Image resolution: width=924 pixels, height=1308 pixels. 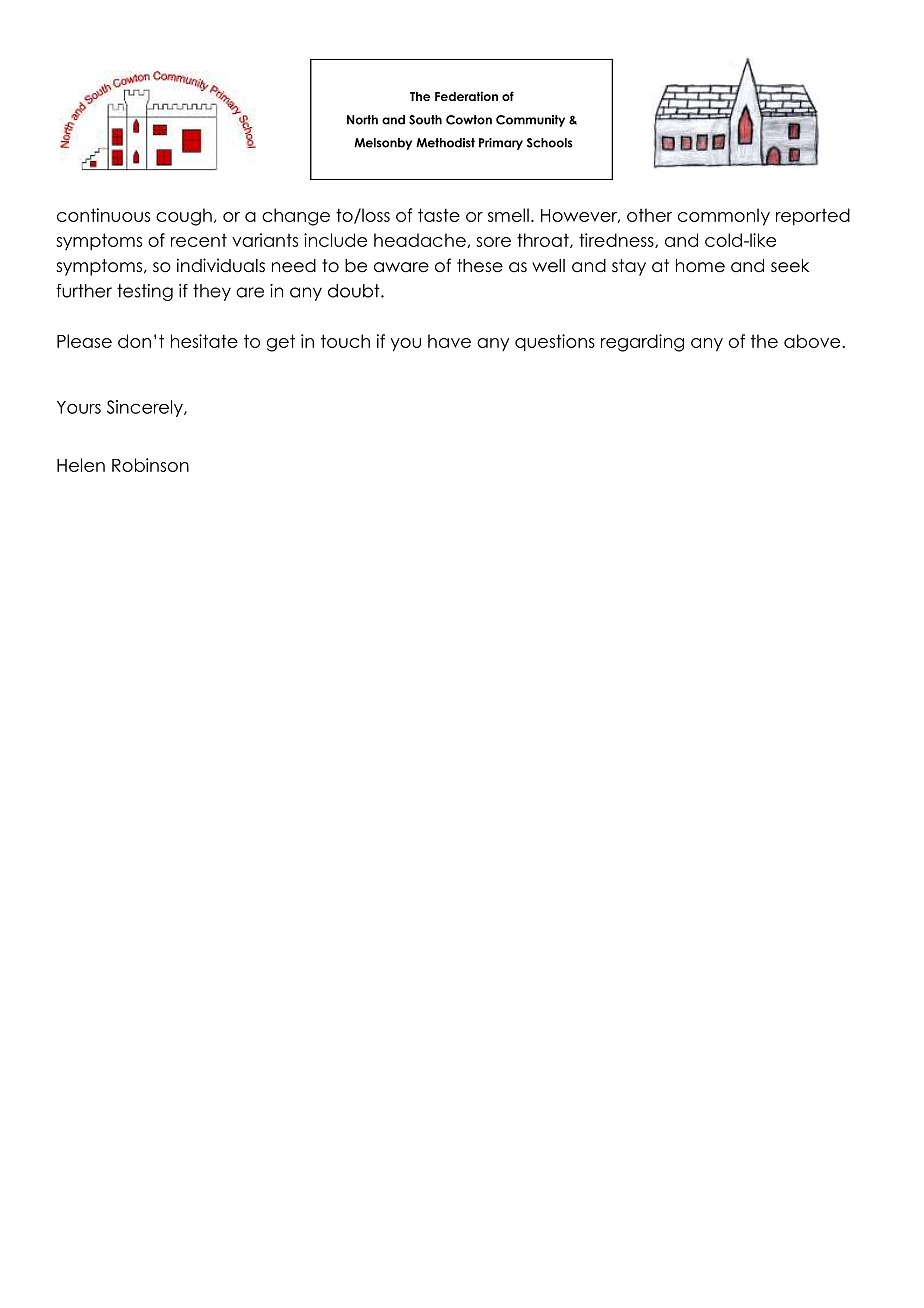 I want to click on North, so click(x=362, y=120).
